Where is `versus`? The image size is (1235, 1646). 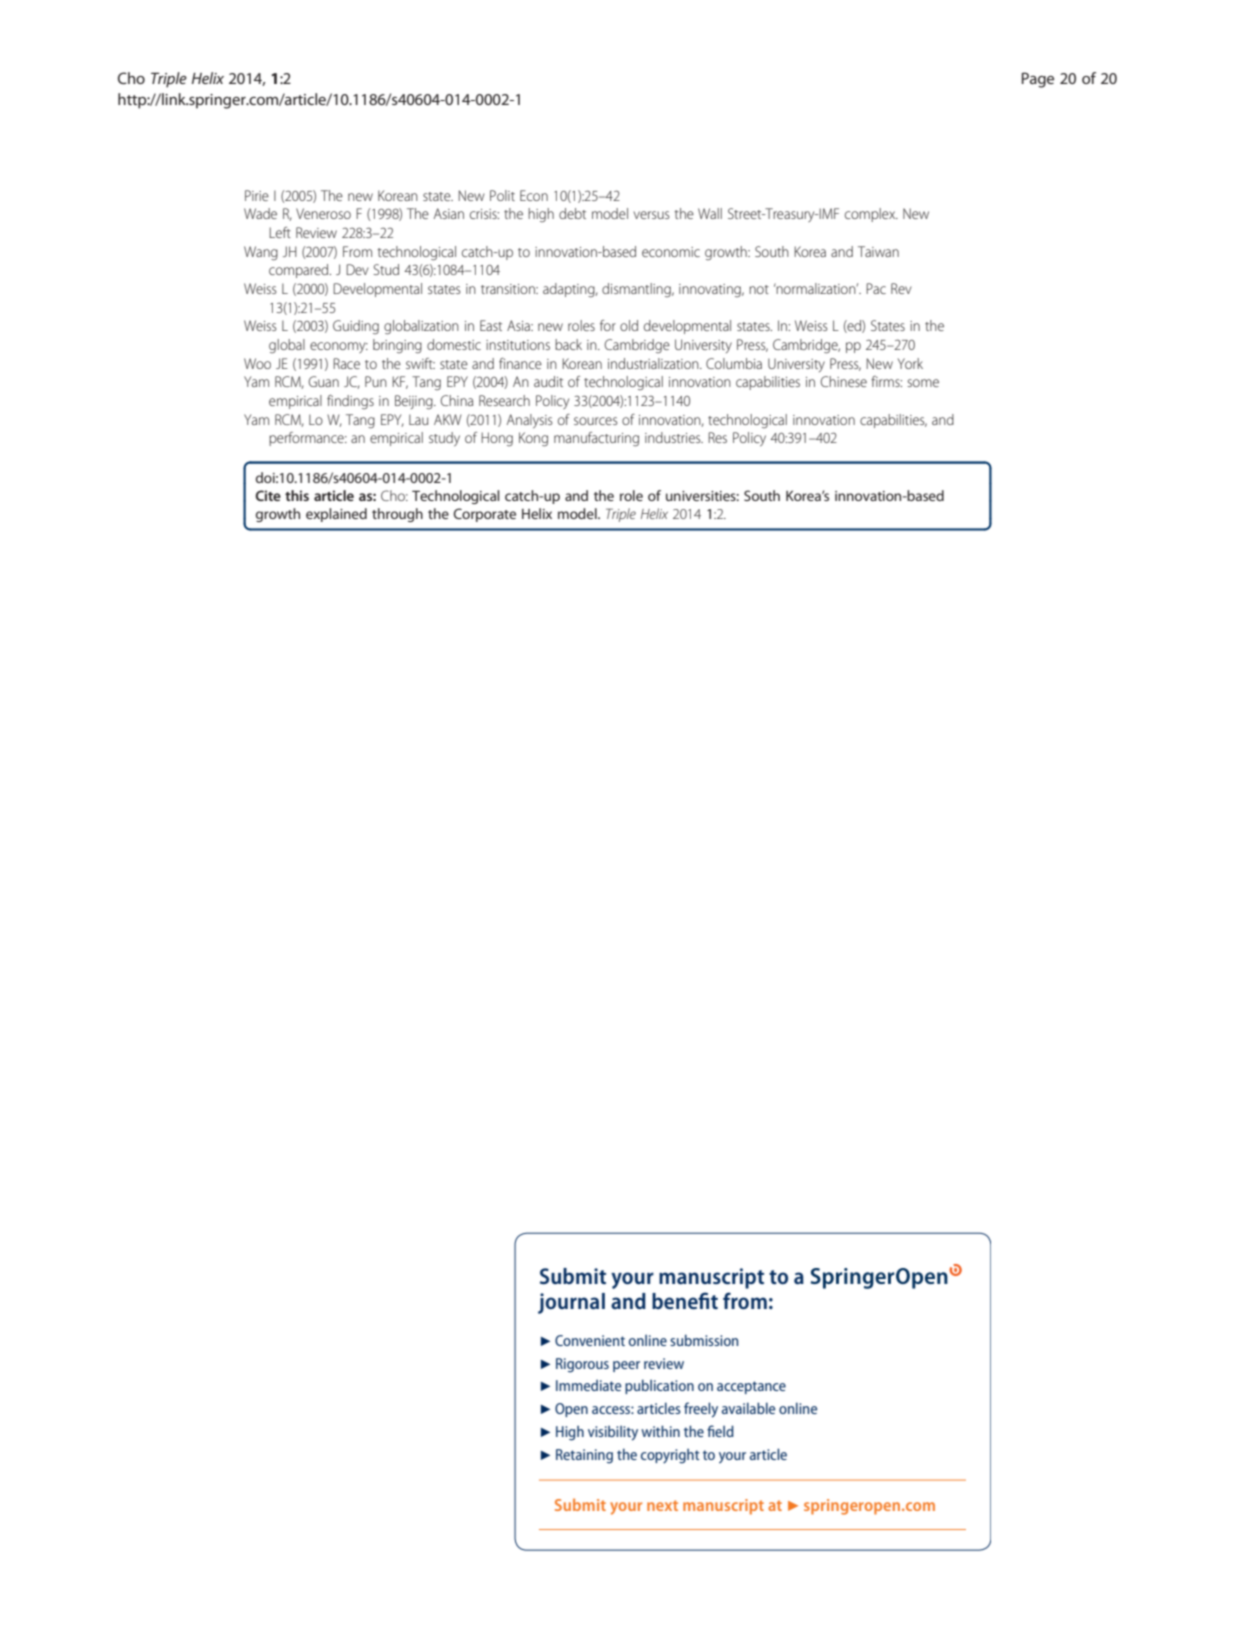
versus is located at coordinates (651, 215).
